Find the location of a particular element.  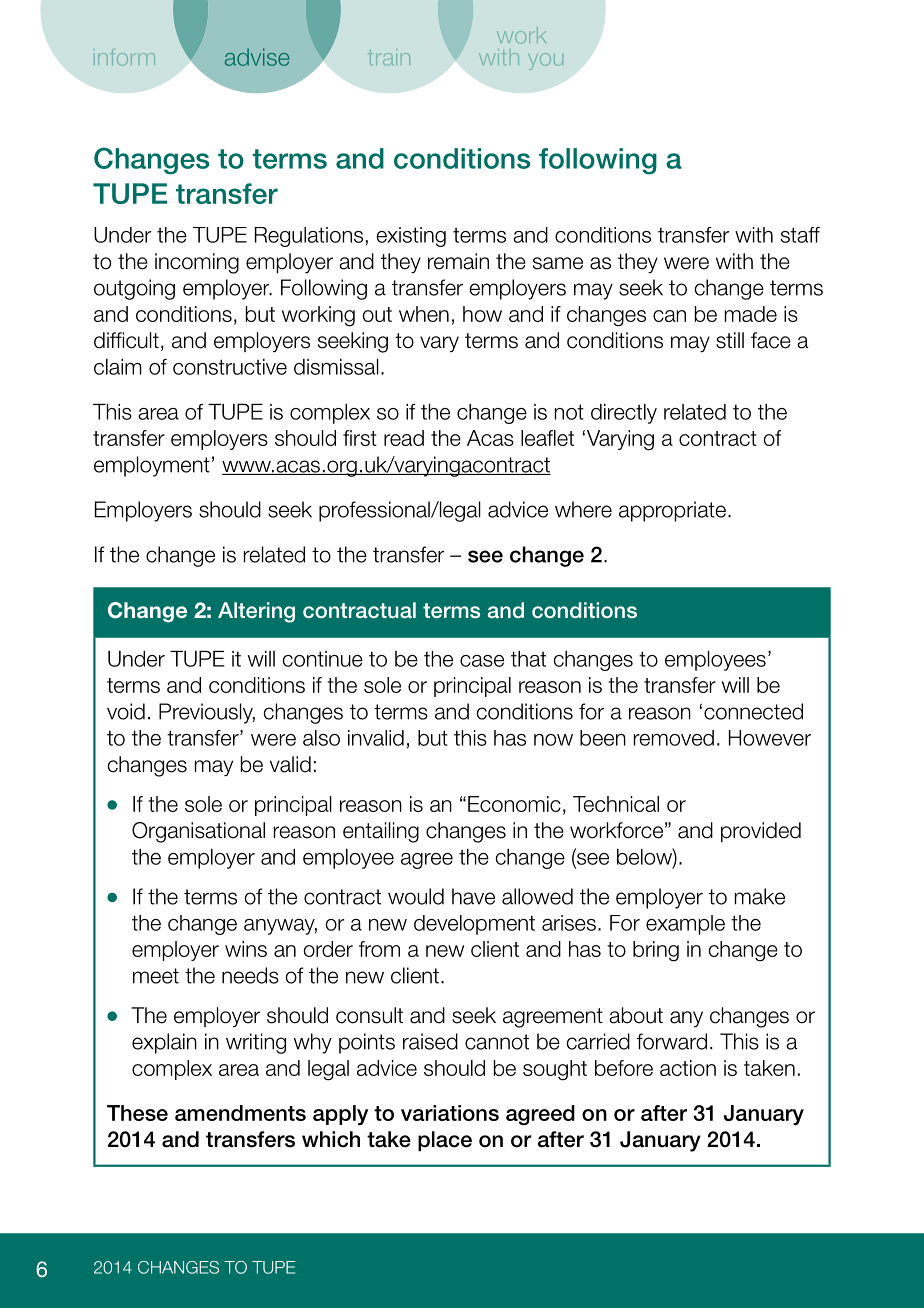

Altering is located at coordinates (256, 612).
